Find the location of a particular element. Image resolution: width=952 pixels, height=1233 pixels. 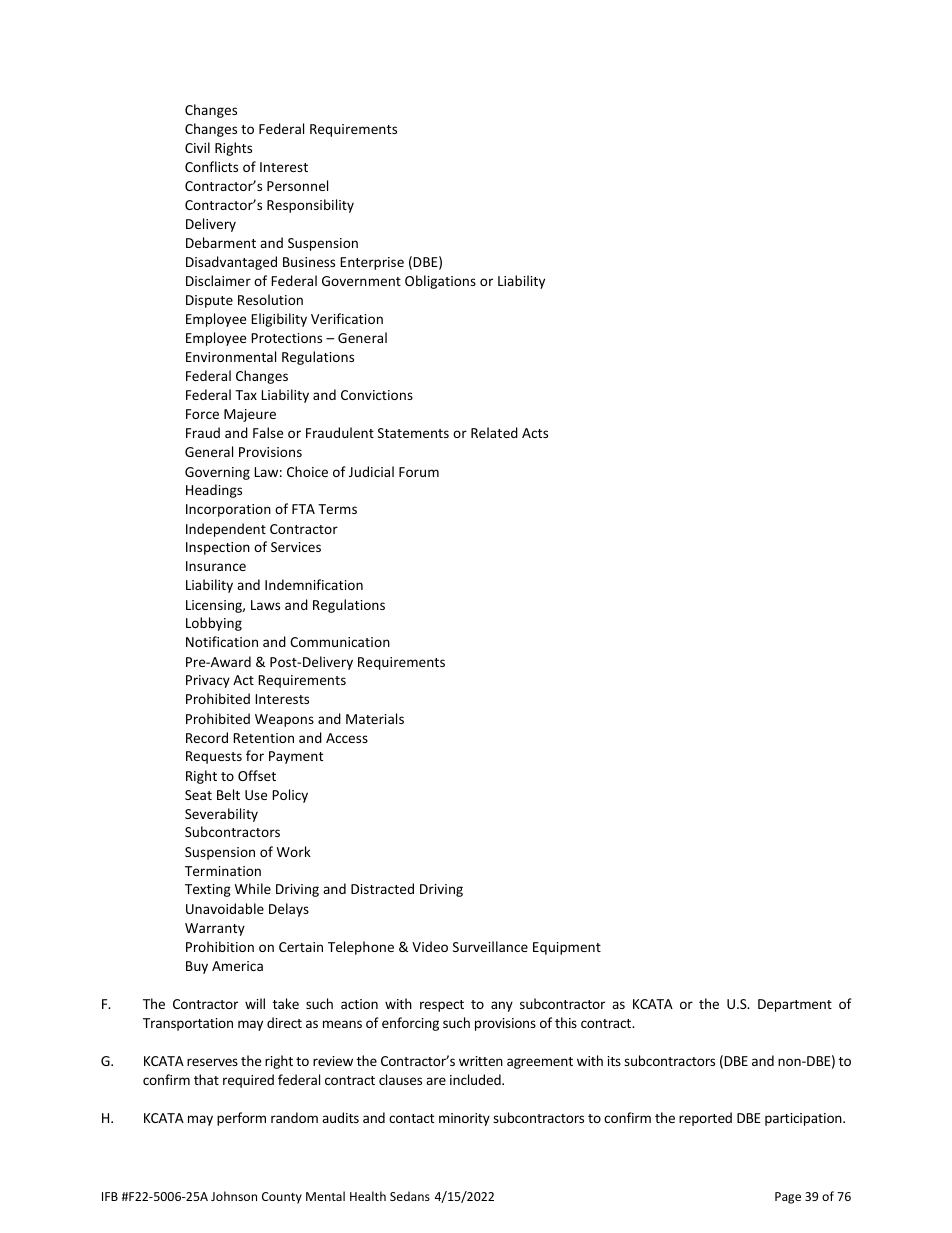

Offset is located at coordinates (257, 775).
